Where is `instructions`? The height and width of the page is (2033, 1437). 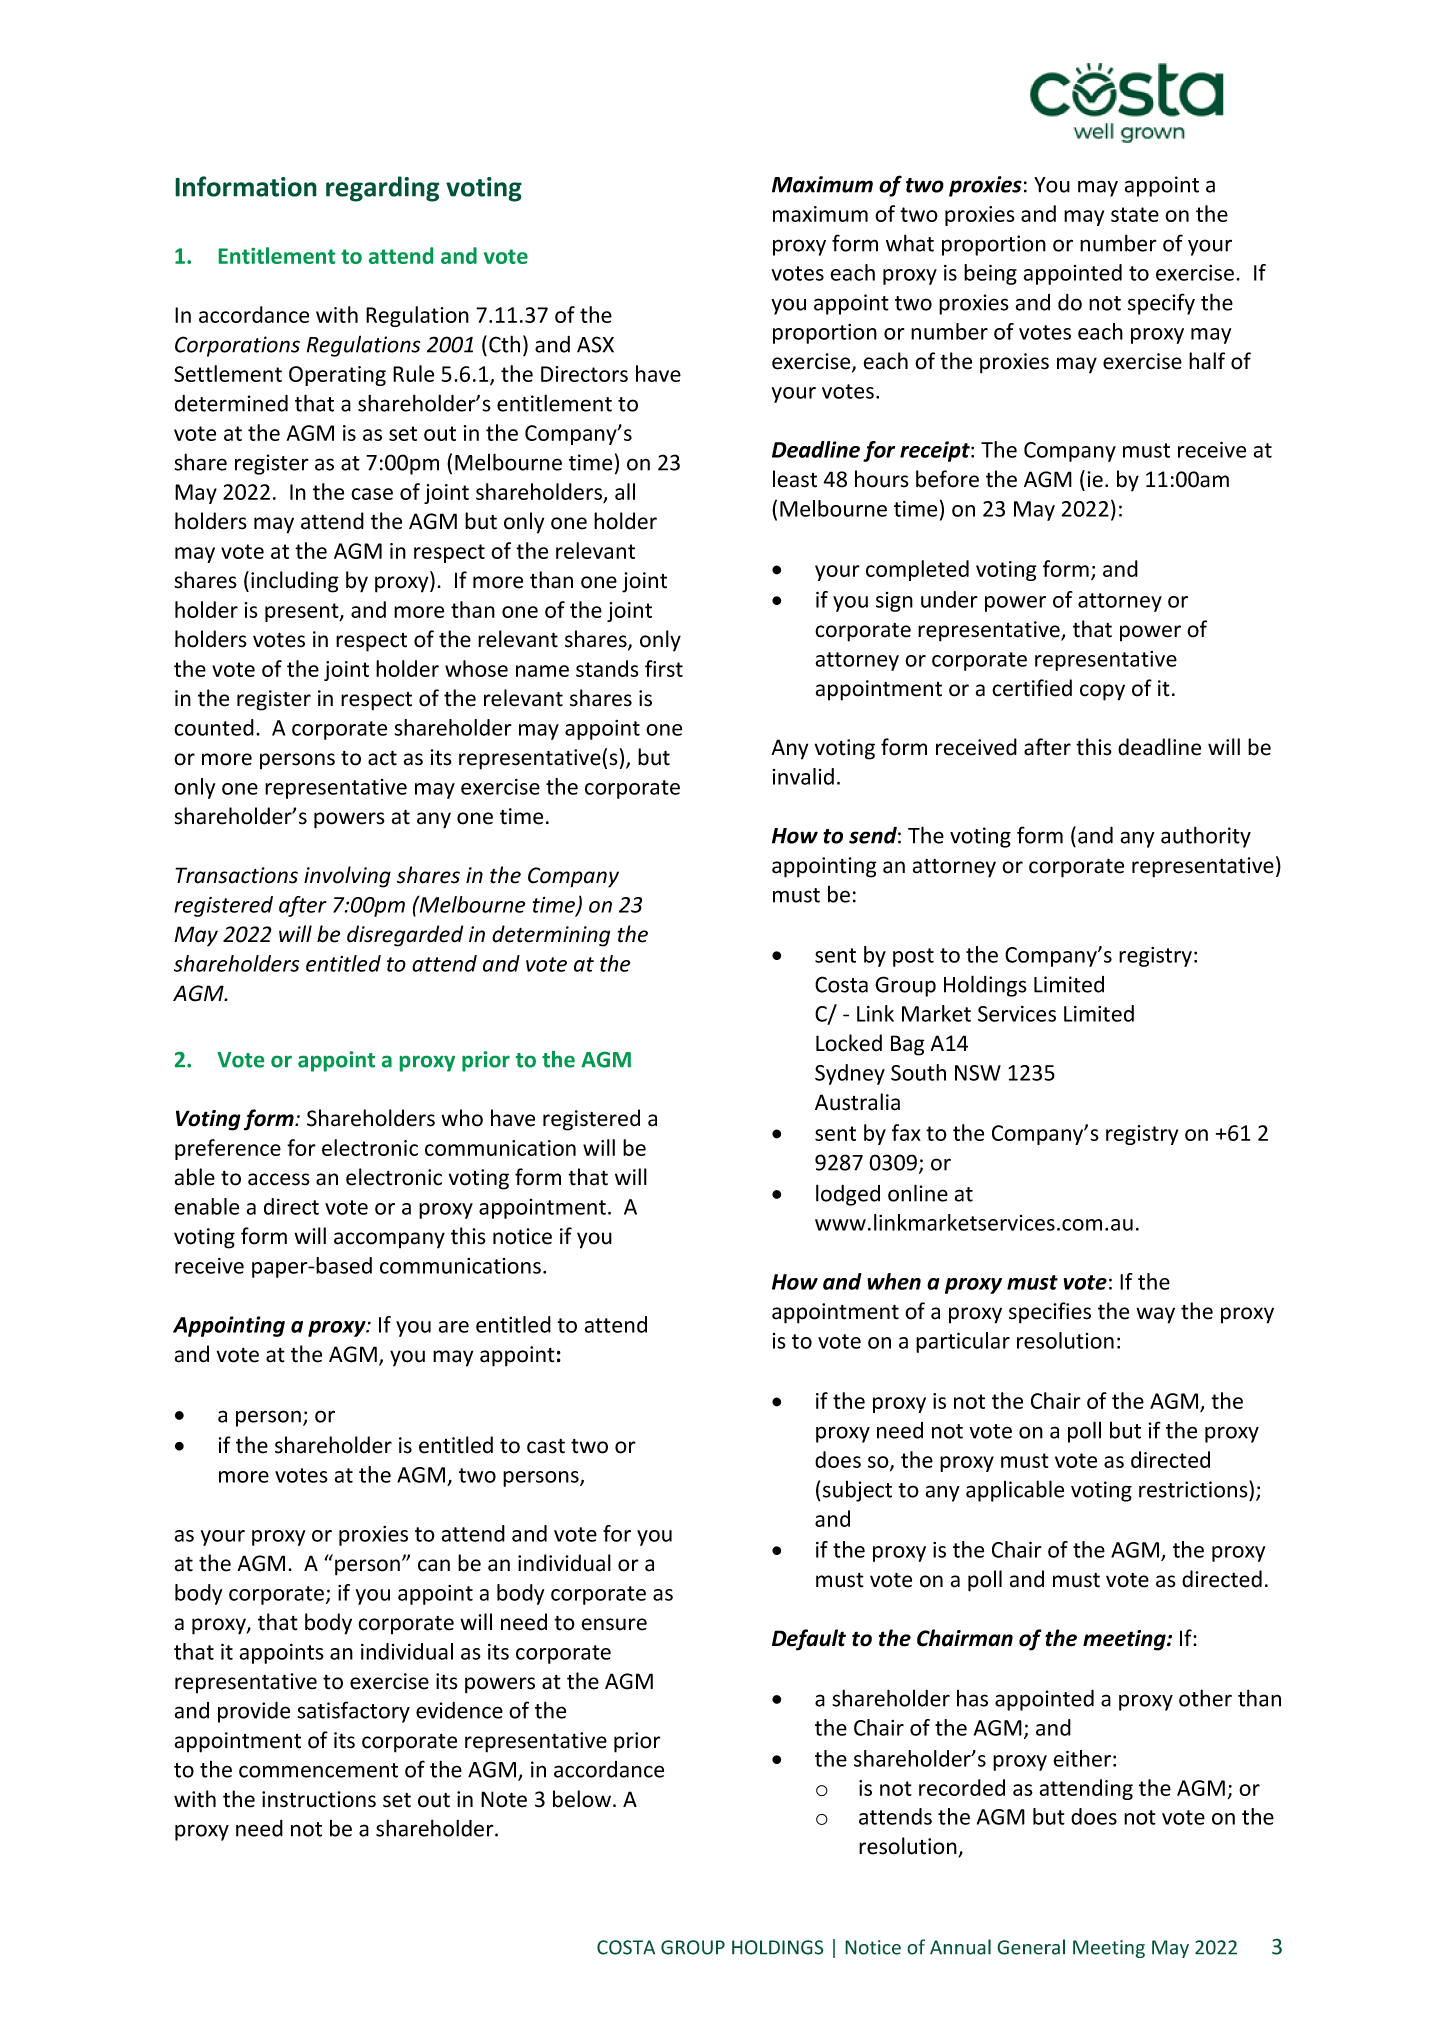 instructions is located at coordinates (319, 1799).
